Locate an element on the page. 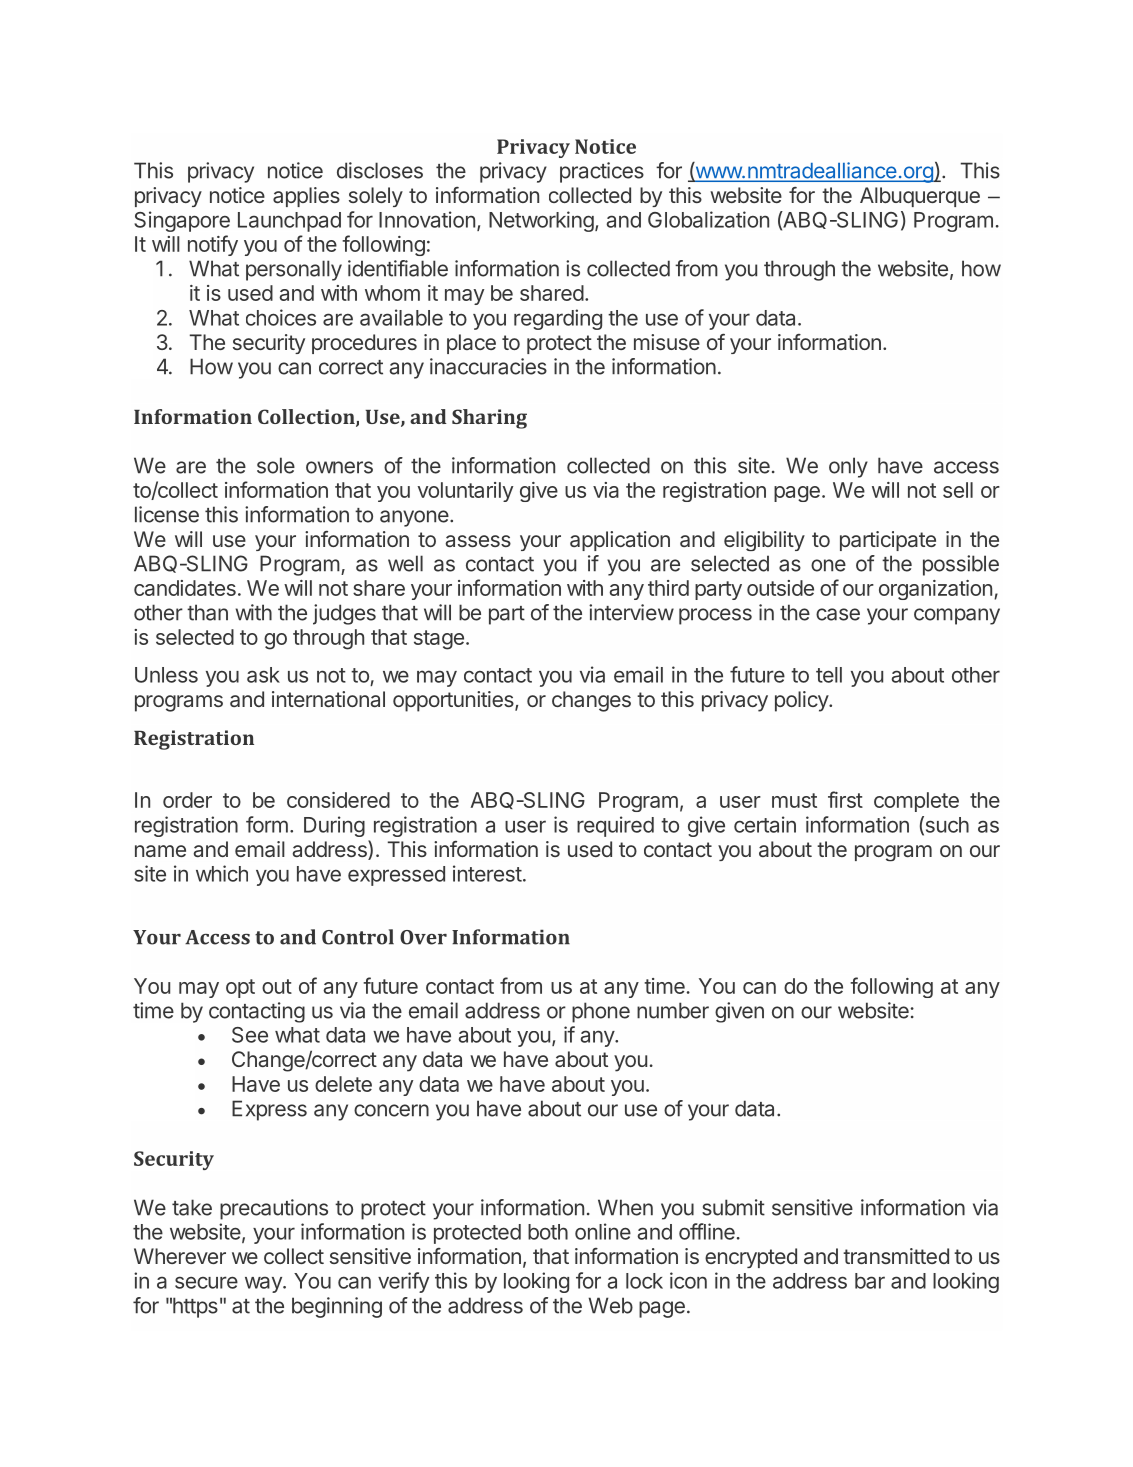 This document has height=1467, width=1133. bar is located at coordinates (870, 1281).
